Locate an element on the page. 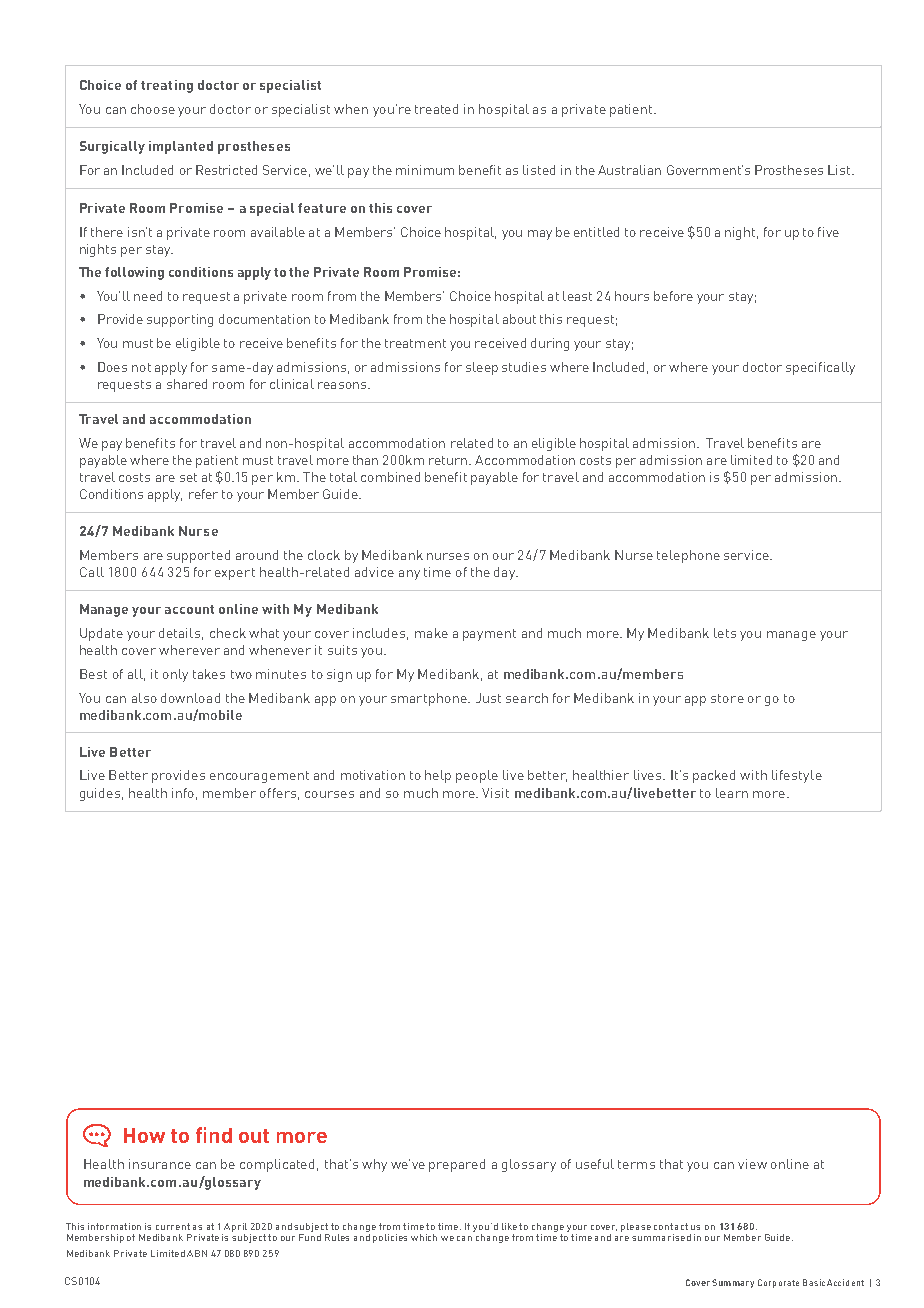  before is located at coordinates (673, 296).
